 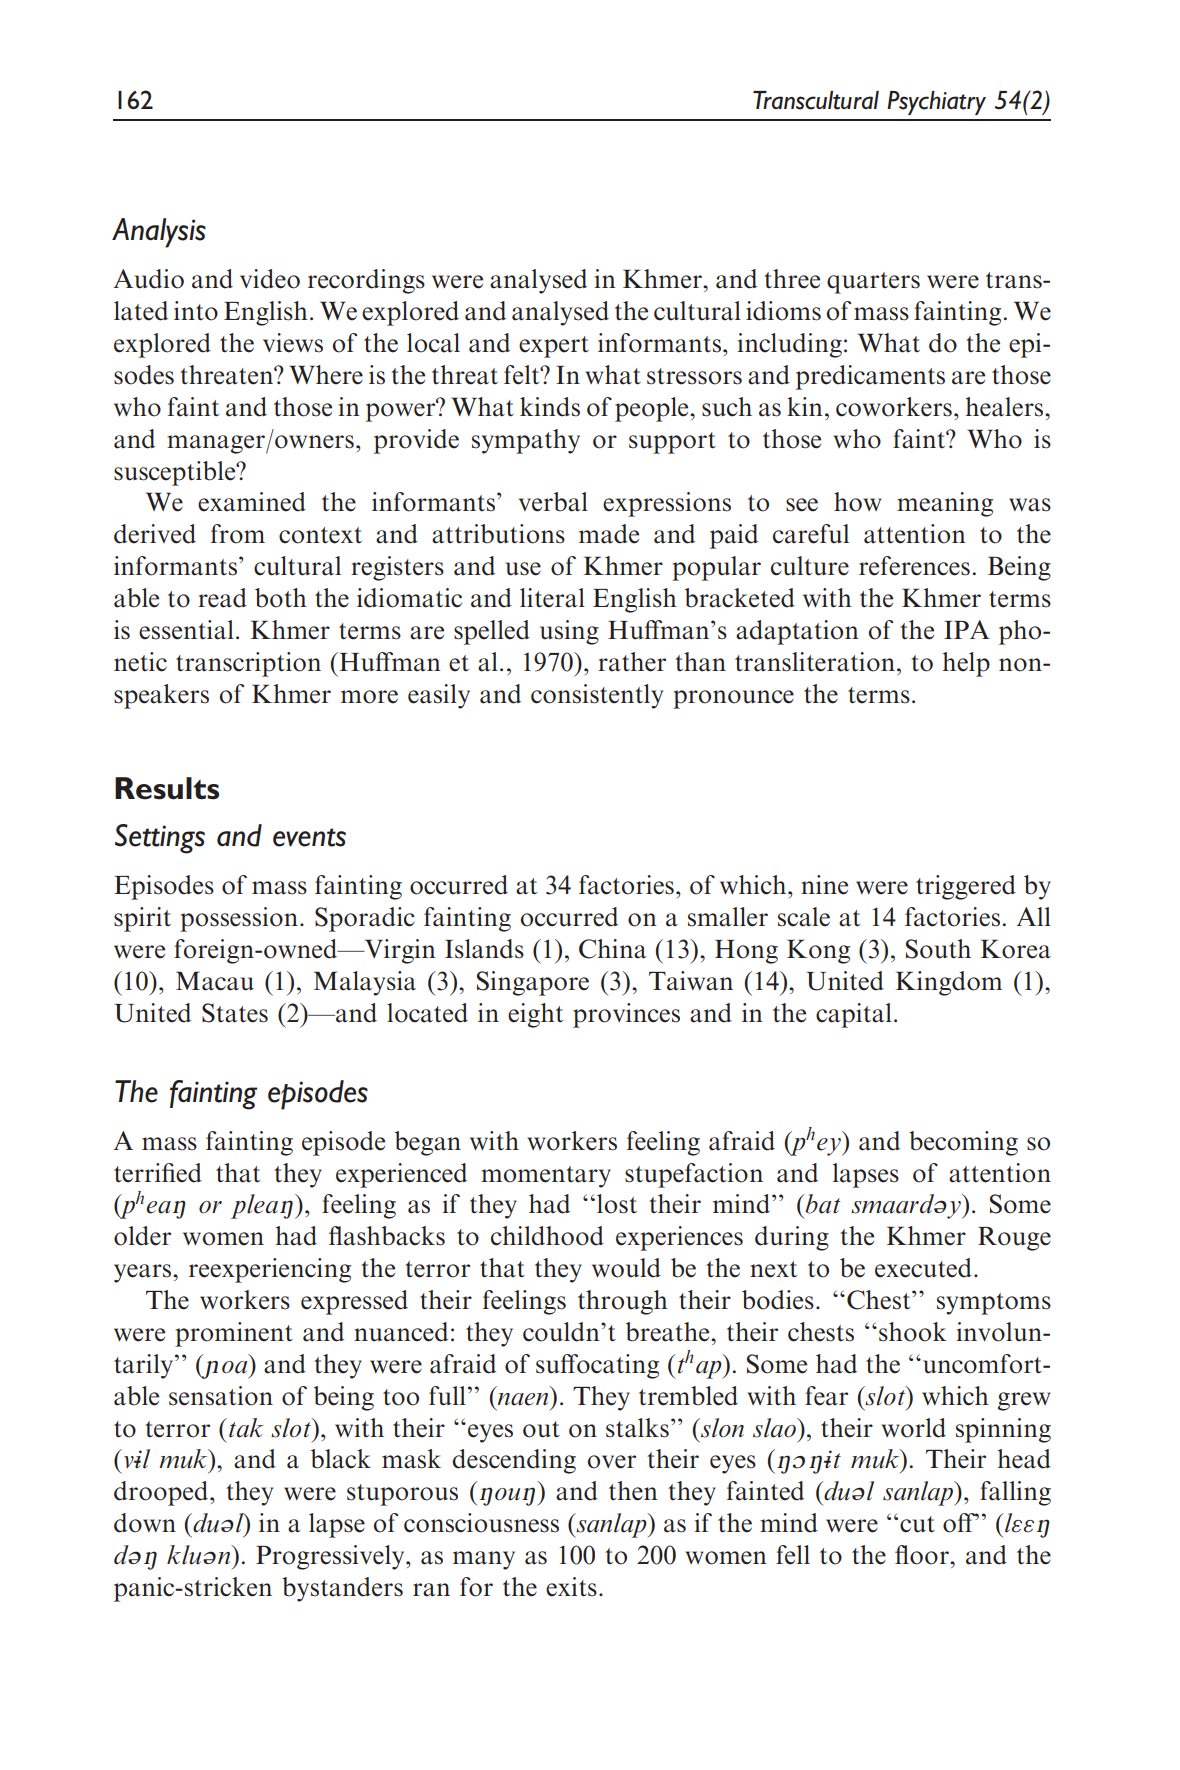 What do you see at coordinates (945, 504) in the image?
I see `meaning` at bounding box center [945, 504].
